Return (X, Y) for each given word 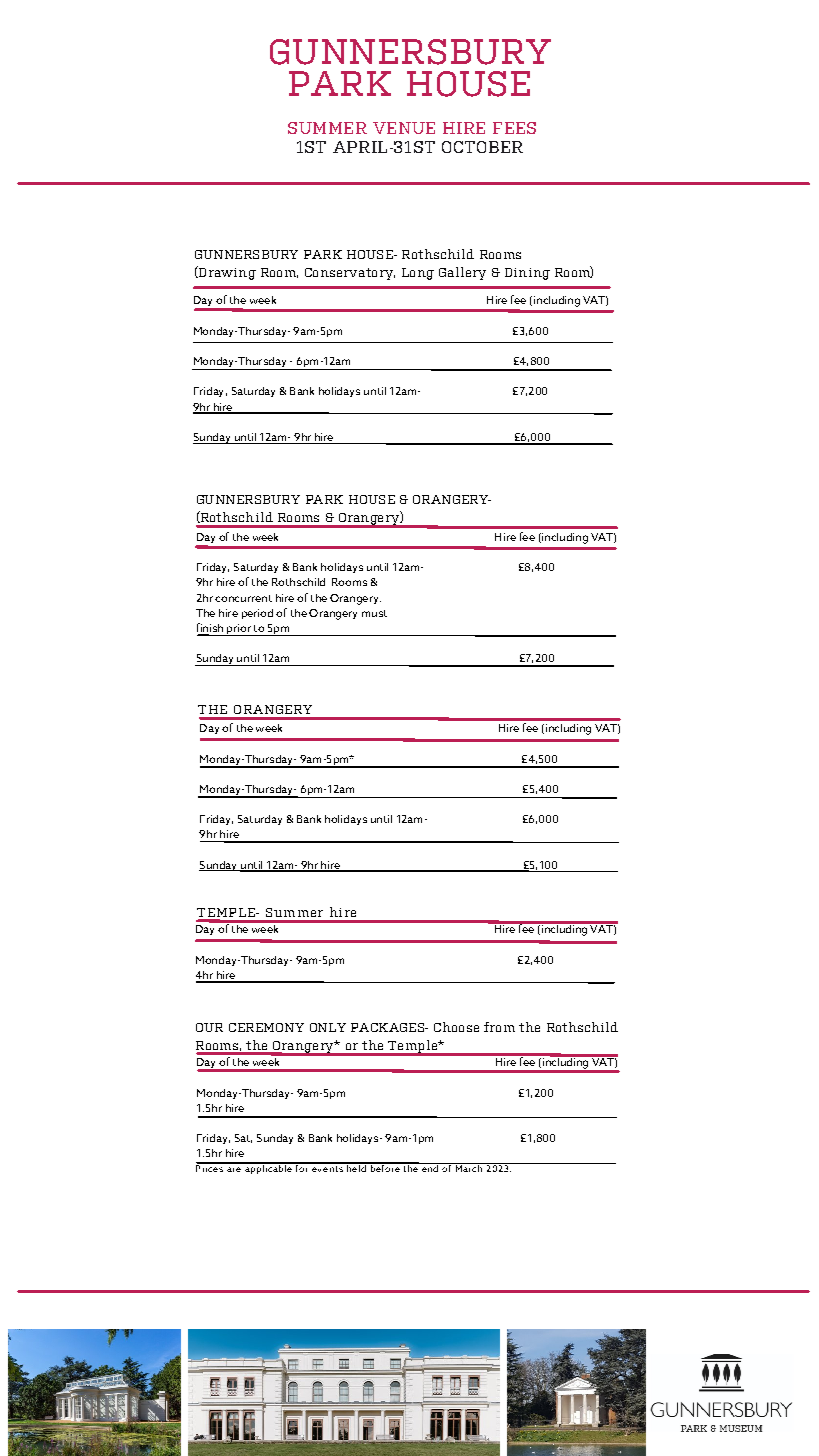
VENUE (404, 128)
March (469, 1167)
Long (418, 274)
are (234, 1169)
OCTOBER (482, 147)
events (327, 1167)
